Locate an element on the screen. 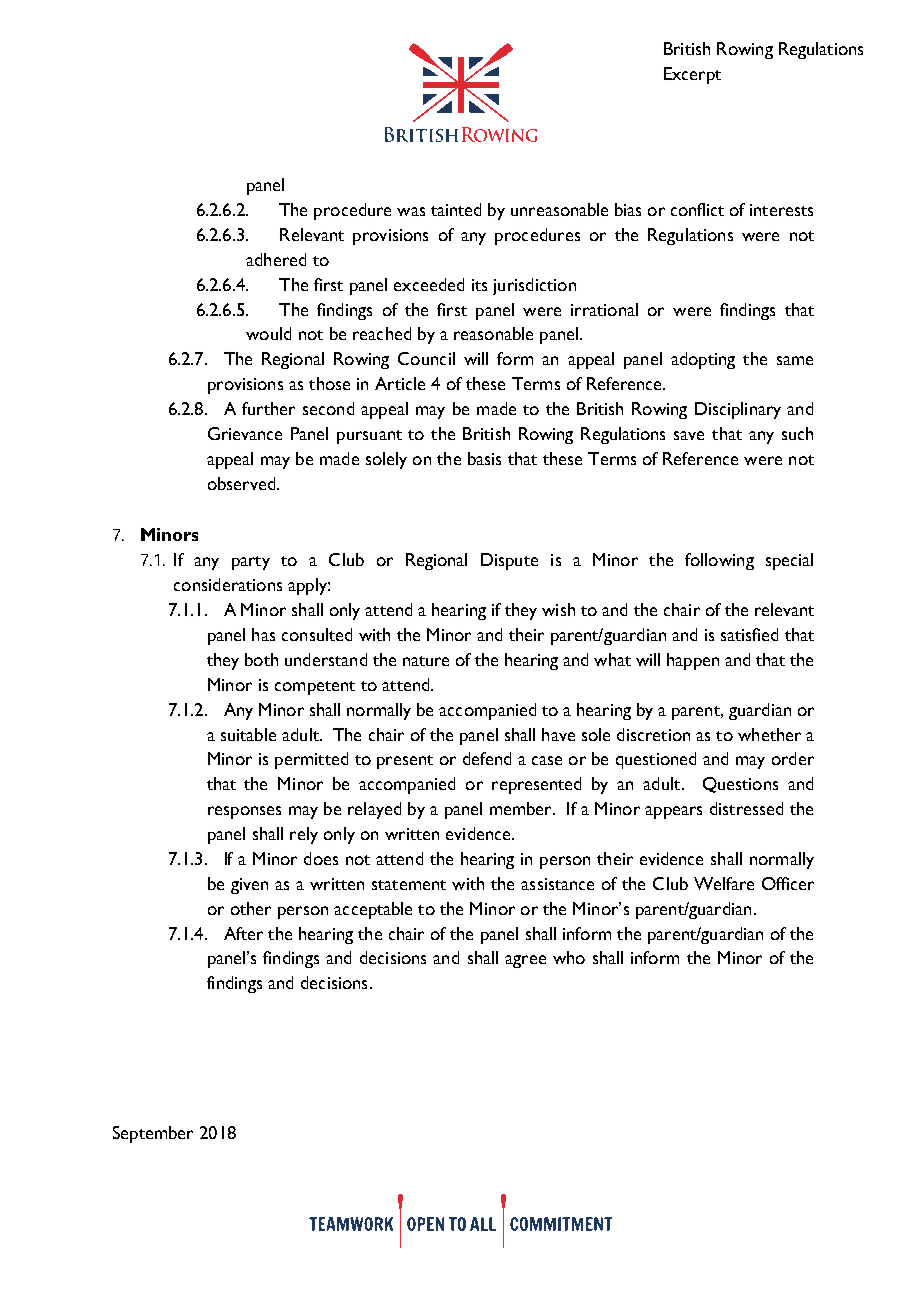  adopting is located at coordinates (703, 360).
